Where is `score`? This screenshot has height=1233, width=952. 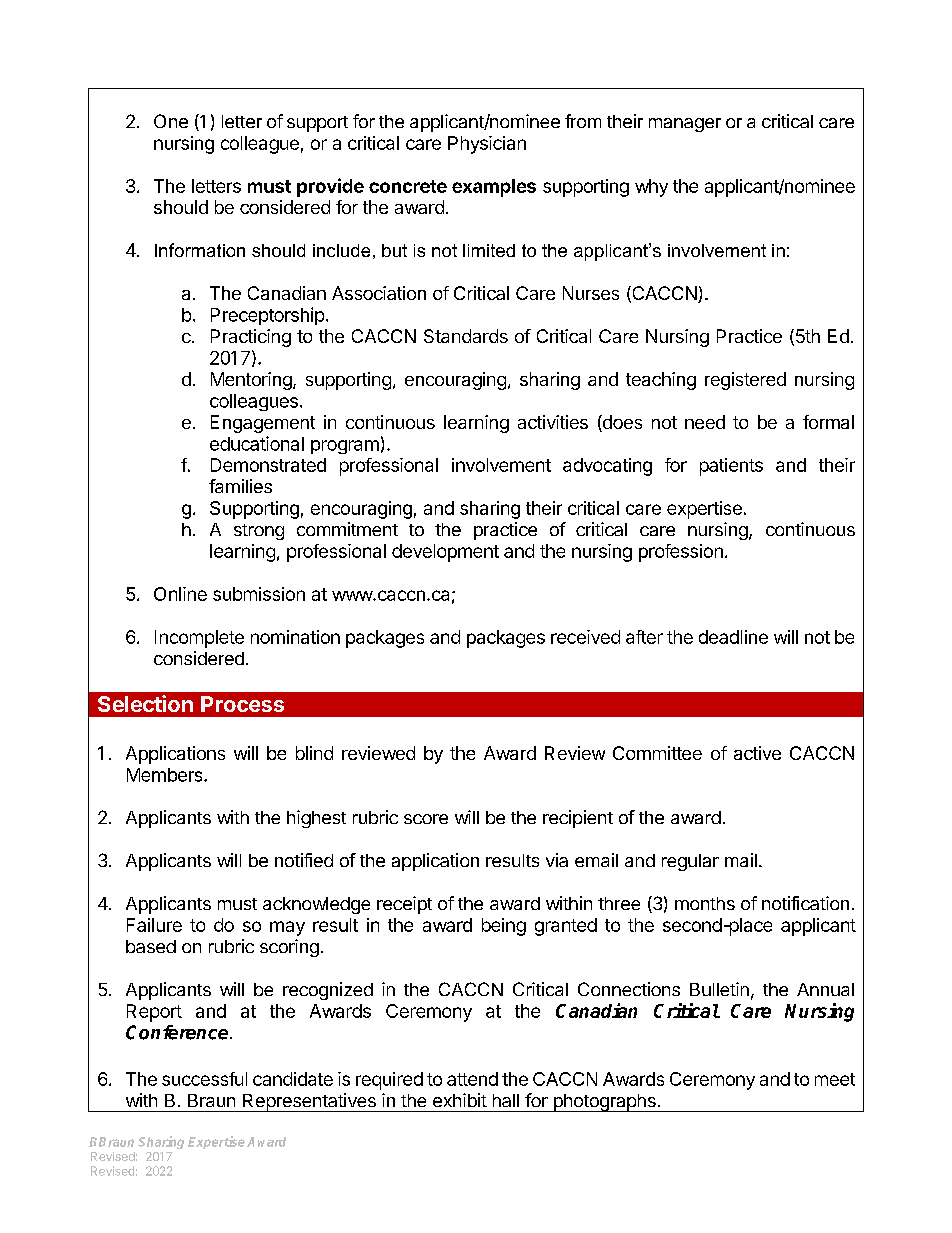 score is located at coordinates (426, 819).
